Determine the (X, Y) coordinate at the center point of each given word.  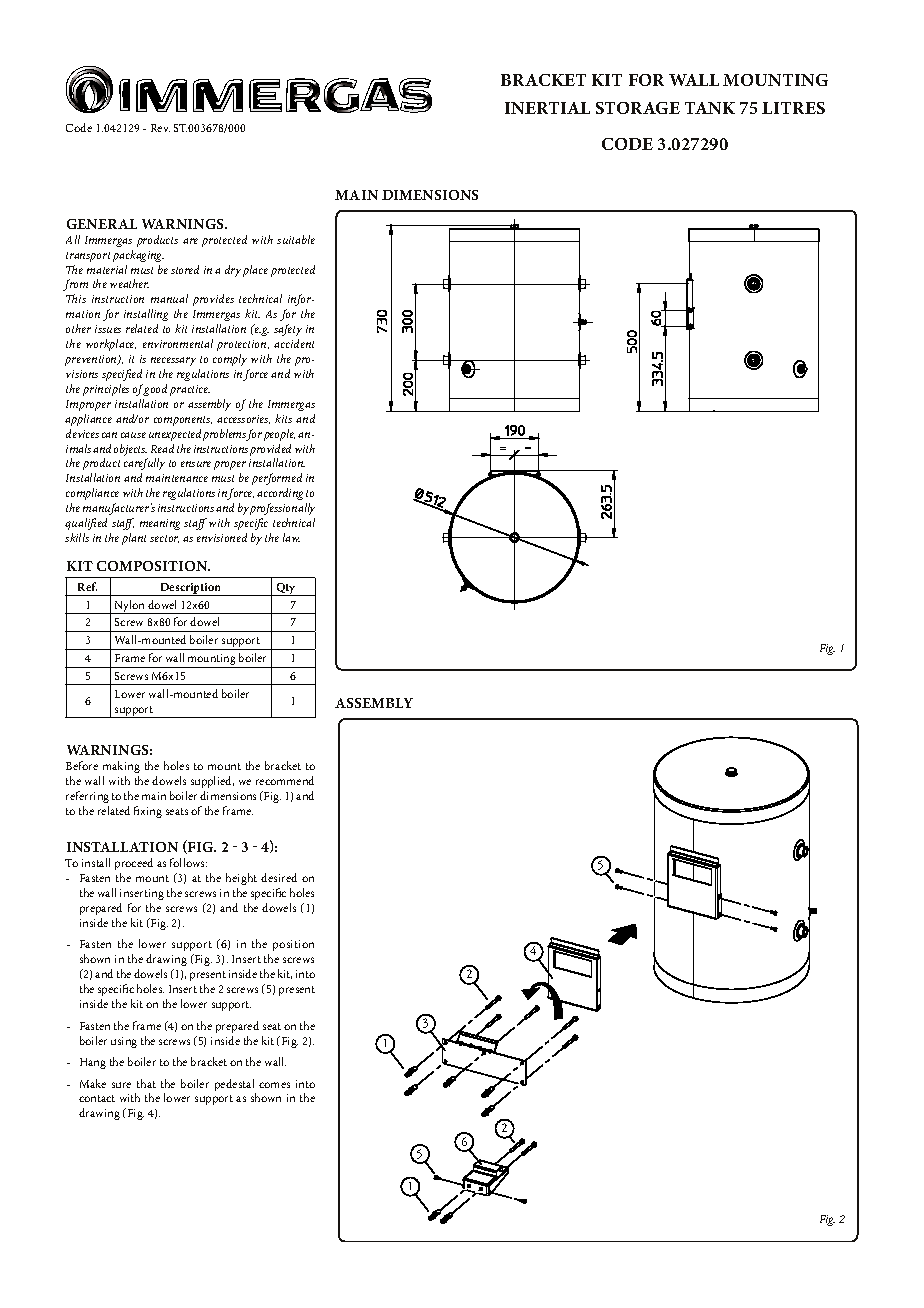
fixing (148, 812)
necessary (173, 361)
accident (294, 343)
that (146, 1083)
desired (279, 877)
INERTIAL (547, 108)
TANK (710, 108)
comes (274, 1085)
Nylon (130, 607)
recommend (285, 780)
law (291, 537)
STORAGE (638, 108)
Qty (286, 589)
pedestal (234, 1085)
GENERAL (102, 224)
